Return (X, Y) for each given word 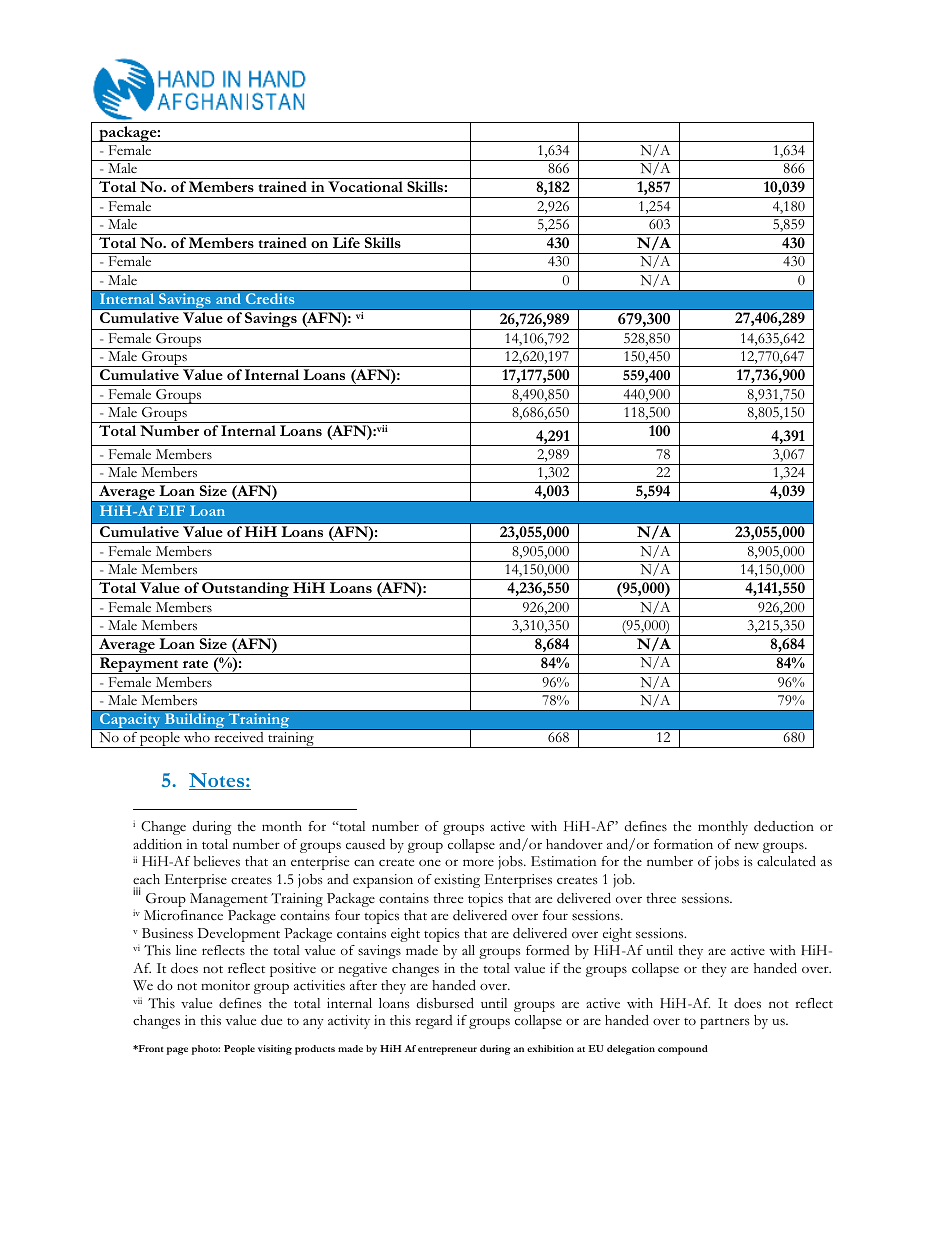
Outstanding (245, 590)
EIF (171, 510)
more (478, 862)
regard (433, 1022)
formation (683, 844)
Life (346, 242)
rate (195, 664)
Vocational (365, 186)
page (177, 1051)
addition (157, 844)
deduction (784, 826)
